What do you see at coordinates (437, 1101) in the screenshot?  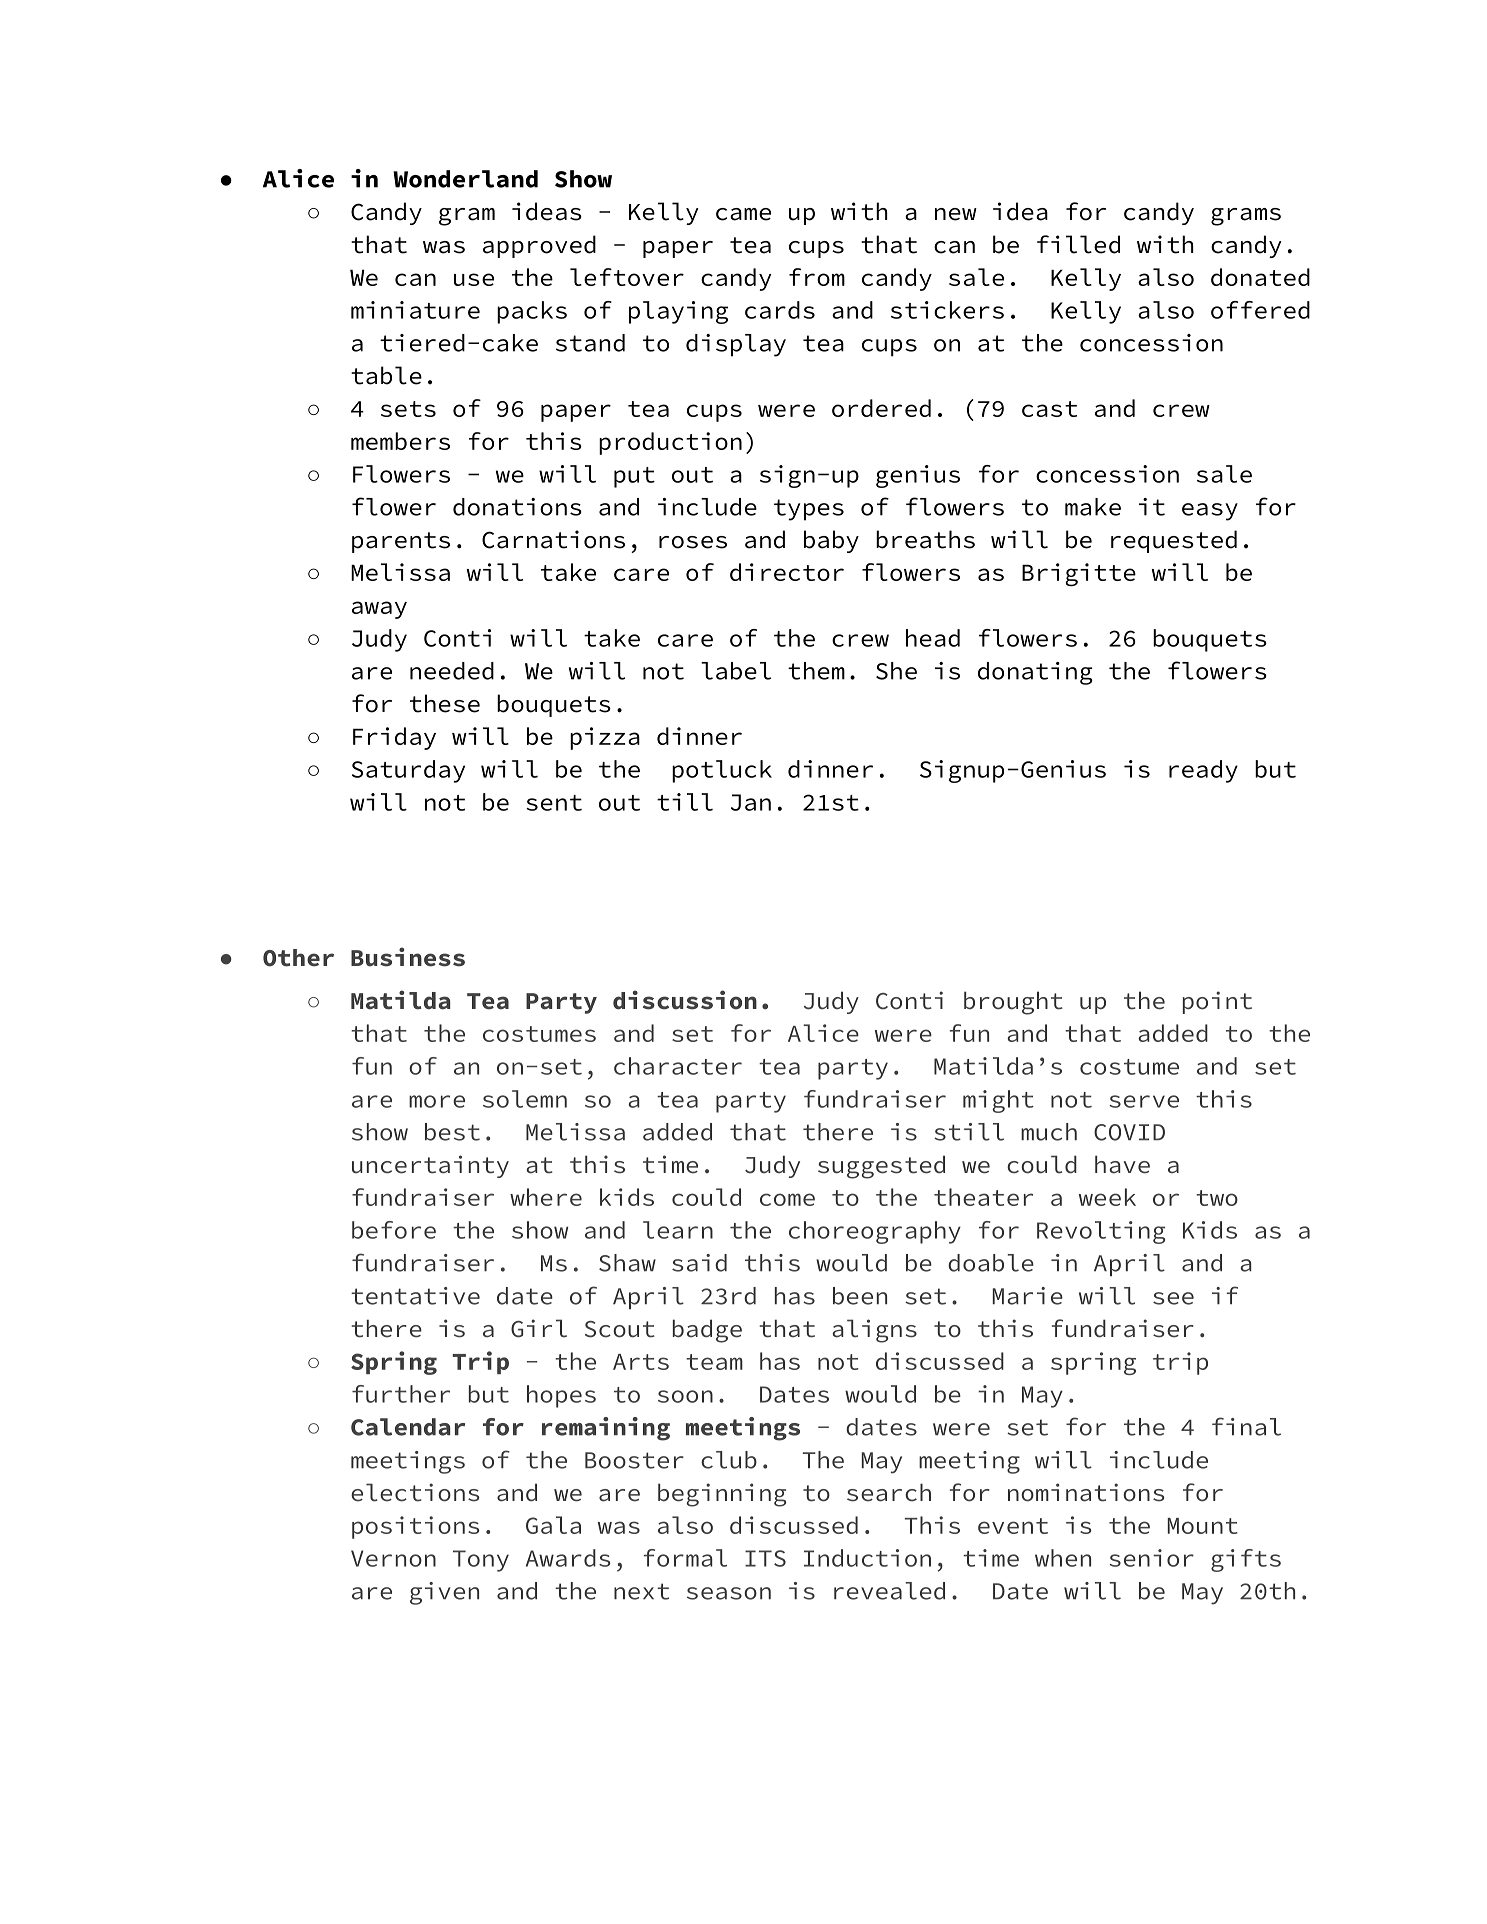 I see `more` at bounding box center [437, 1101].
